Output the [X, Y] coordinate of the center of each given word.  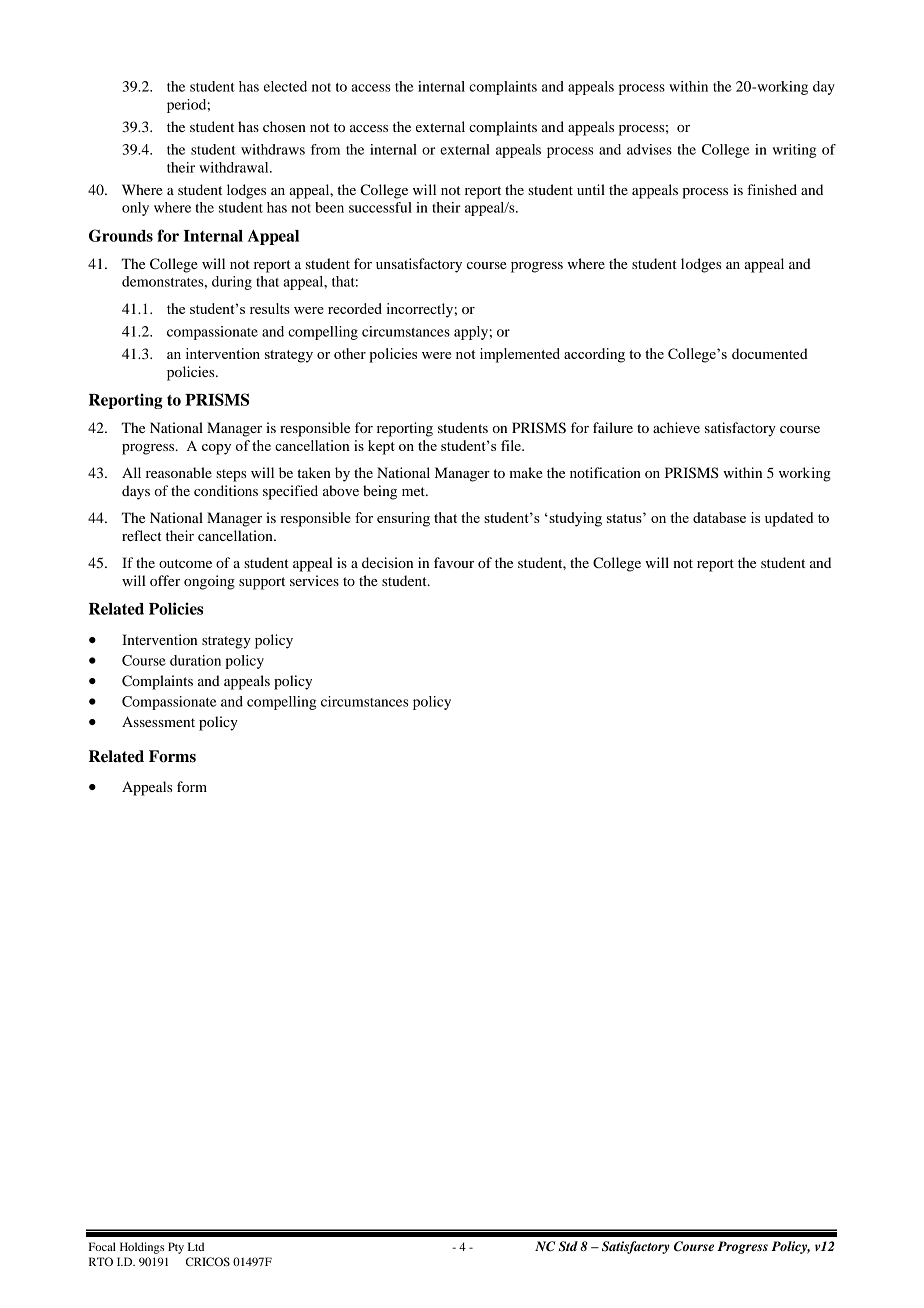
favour [454, 562]
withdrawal [235, 167]
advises [649, 149]
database [719, 517]
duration [195, 660]
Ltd [196, 1246]
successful [380, 207]
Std [568, 1246]
